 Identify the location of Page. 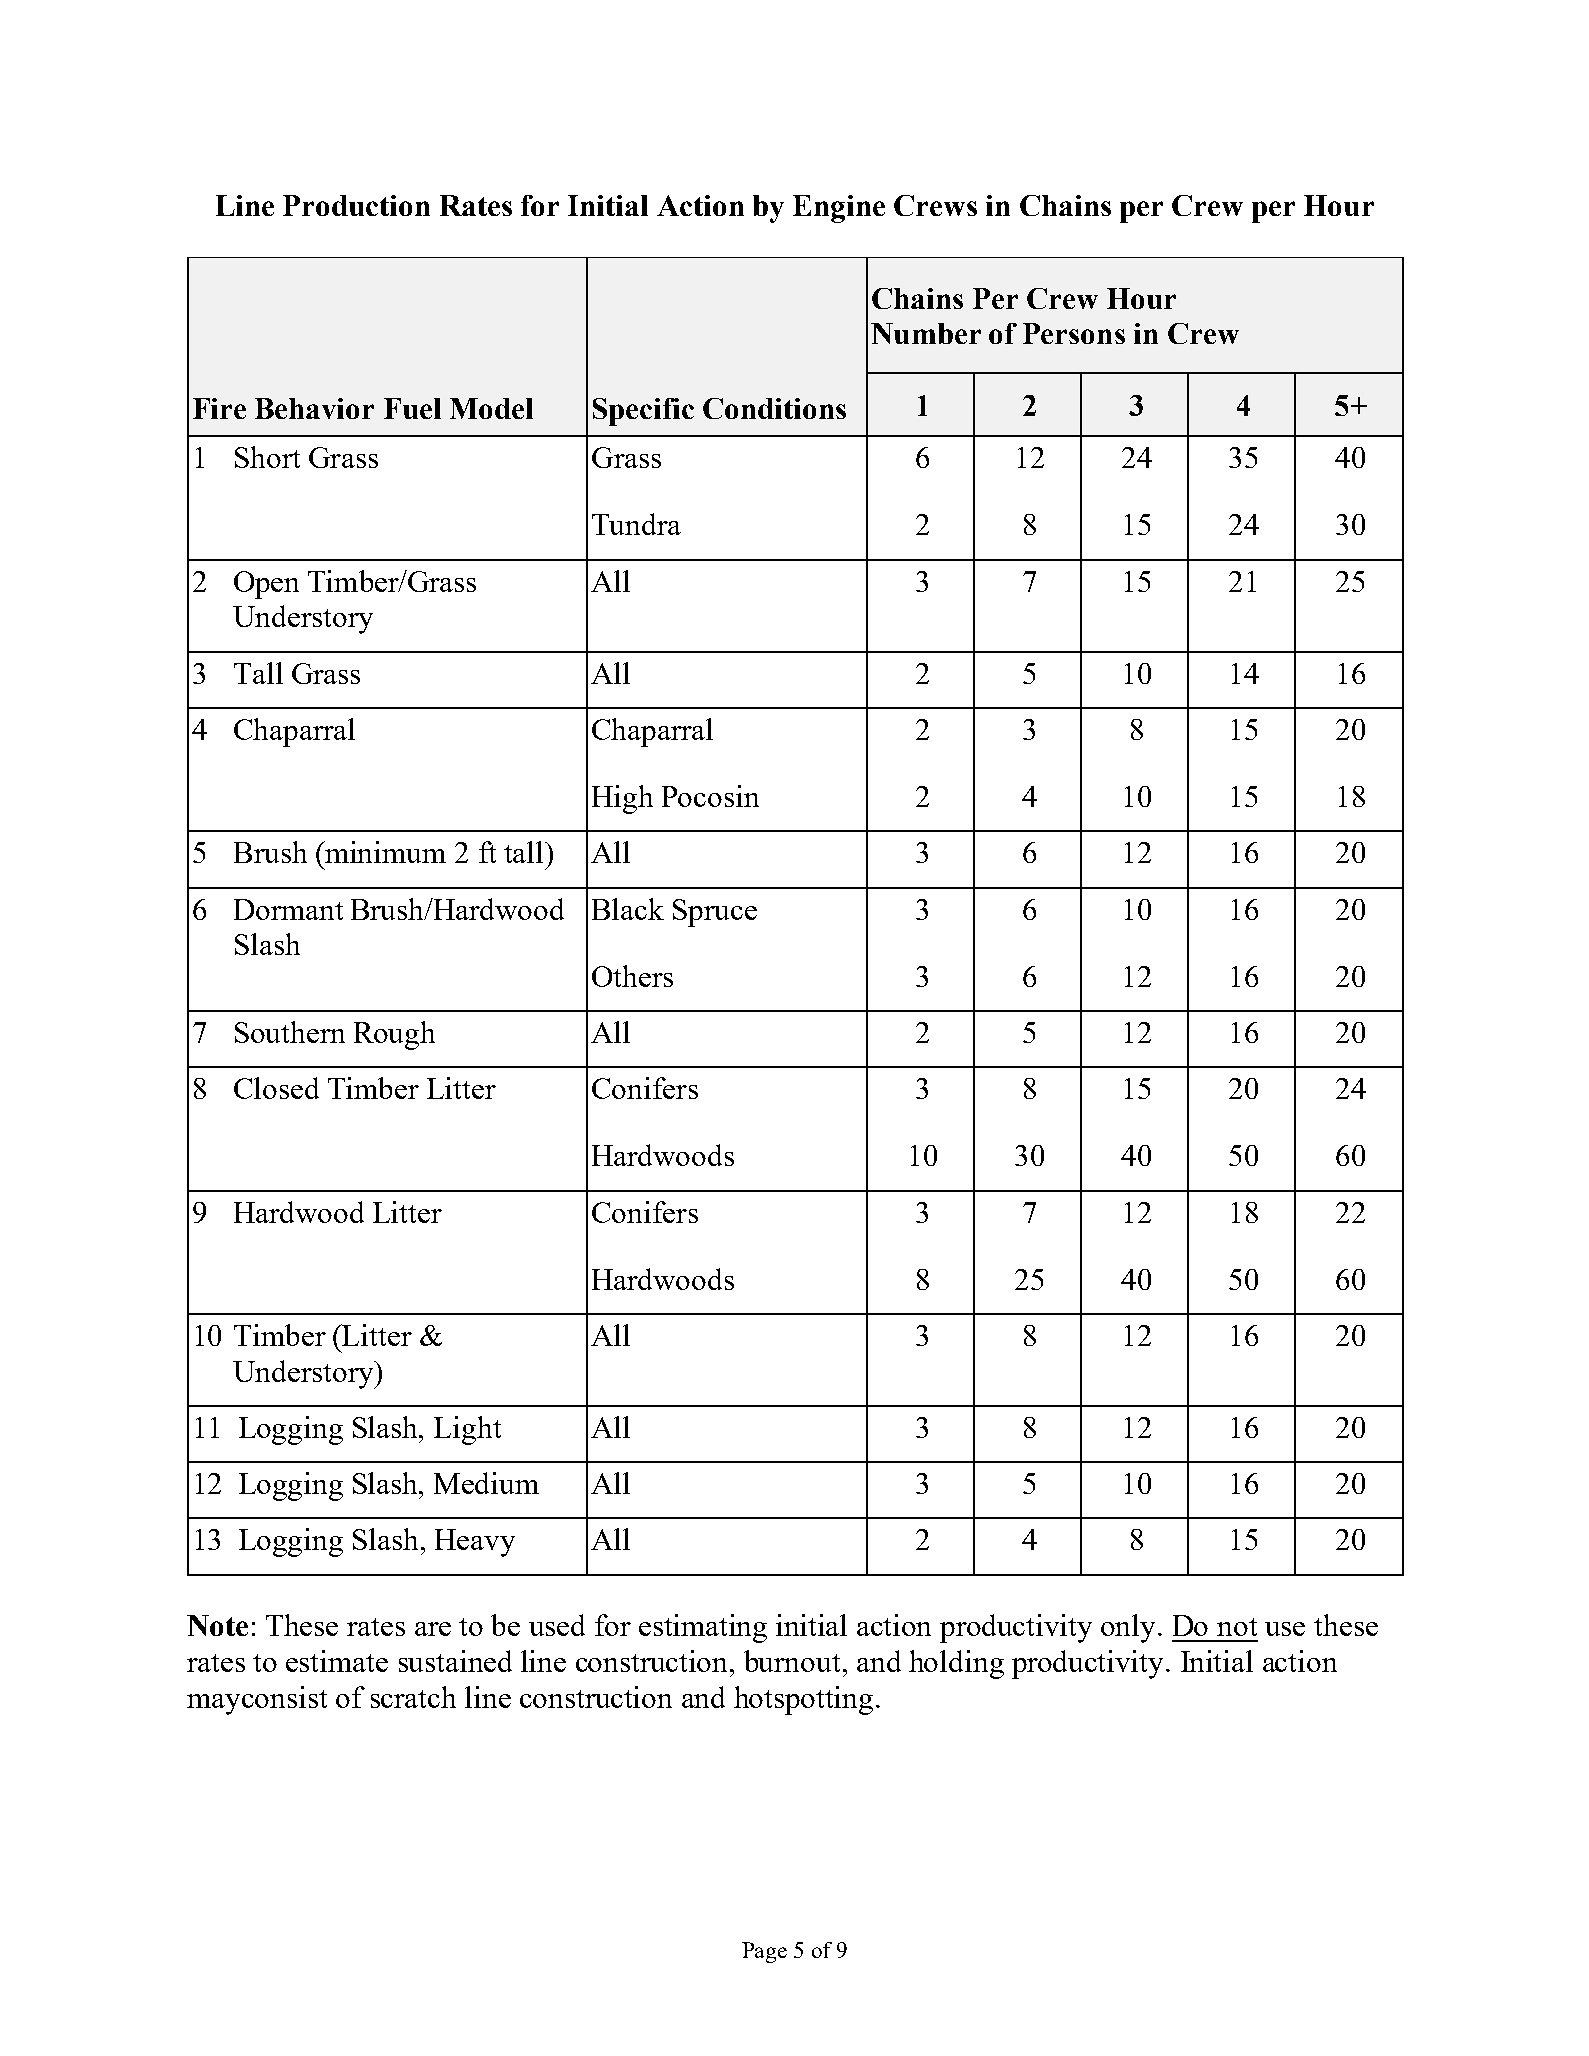
(764, 1952).
